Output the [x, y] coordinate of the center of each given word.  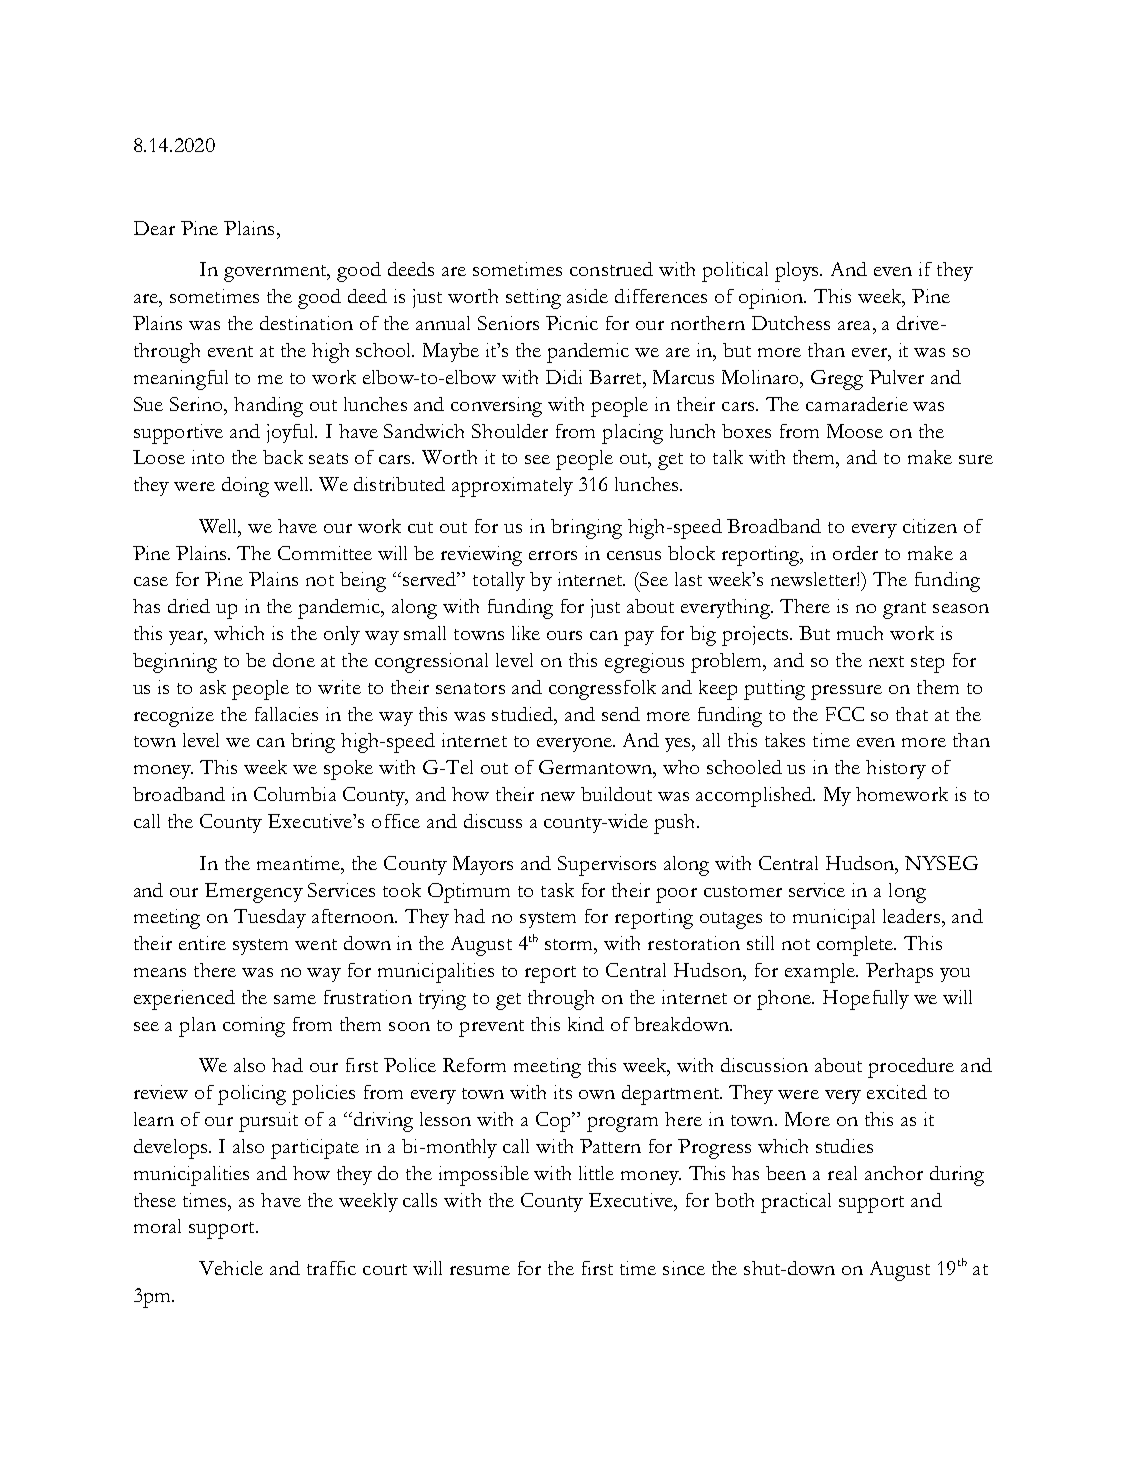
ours [564, 635]
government [277, 273]
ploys [798, 272]
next [886, 661]
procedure [911, 1068]
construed [611, 269]
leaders [911, 916]
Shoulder [510, 431]
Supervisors [607, 866]
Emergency [254, 893]
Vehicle [231, 1268]
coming [254, 1027]
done [294, 660]
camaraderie [857, 404]
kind [586, 1024]
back [283, 457]
